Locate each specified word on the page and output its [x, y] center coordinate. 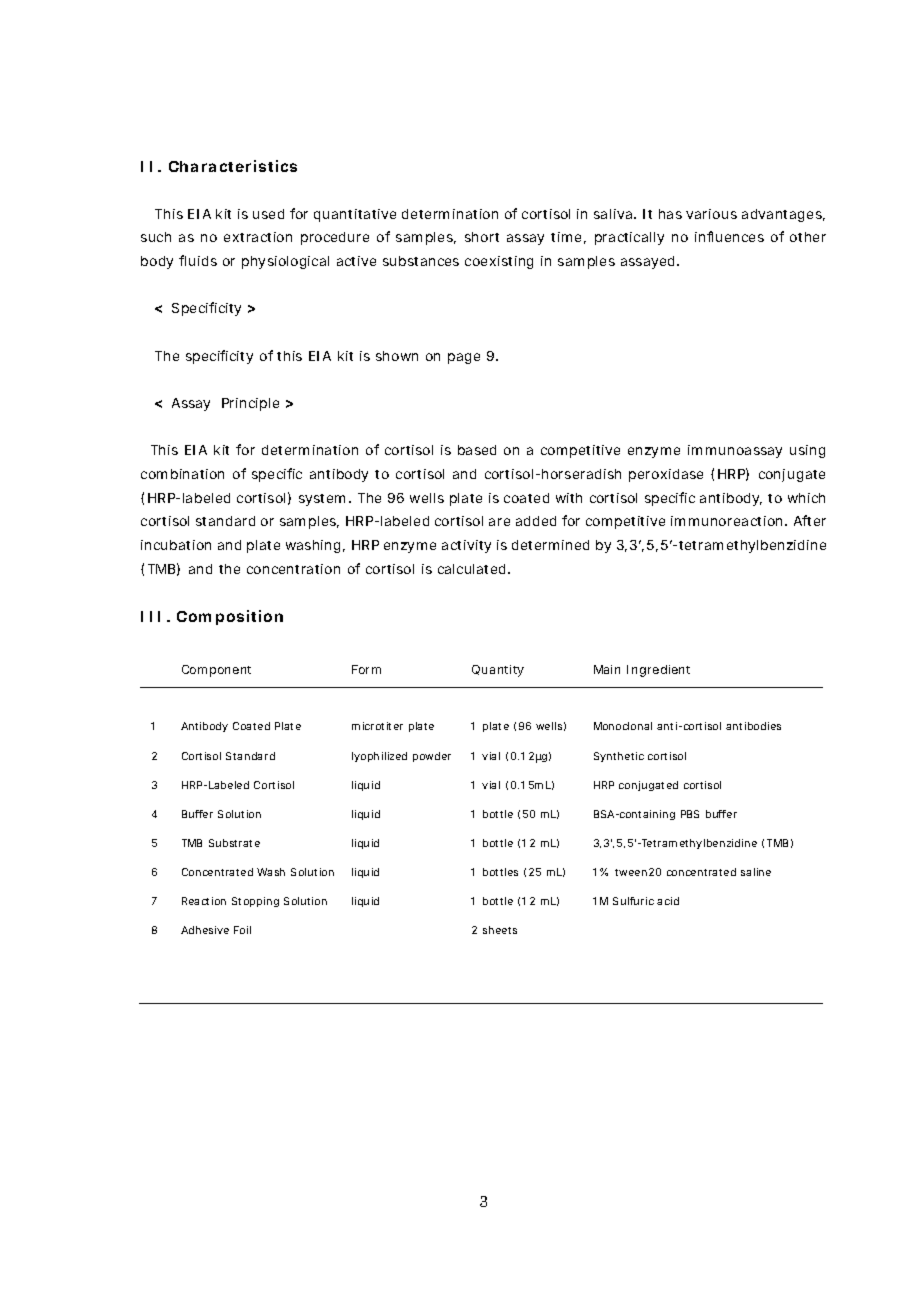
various [711, 214]
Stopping [255, 902]
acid [668, 901]
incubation [176, 545]
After [810, 520]
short [482, 237]
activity [466, 546]
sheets [500, 930]
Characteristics [233, 166]
